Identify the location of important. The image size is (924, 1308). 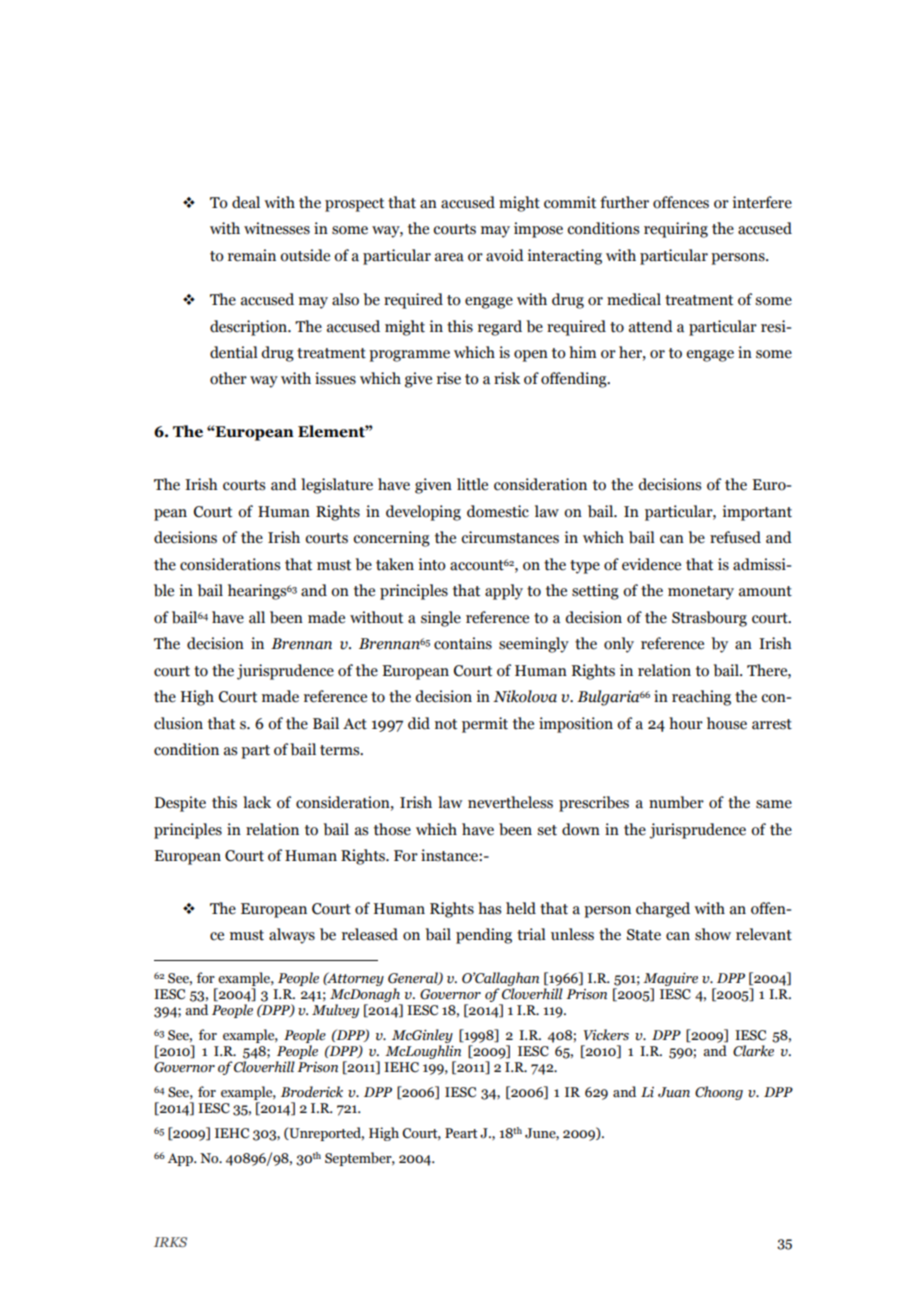
(757, 513).
